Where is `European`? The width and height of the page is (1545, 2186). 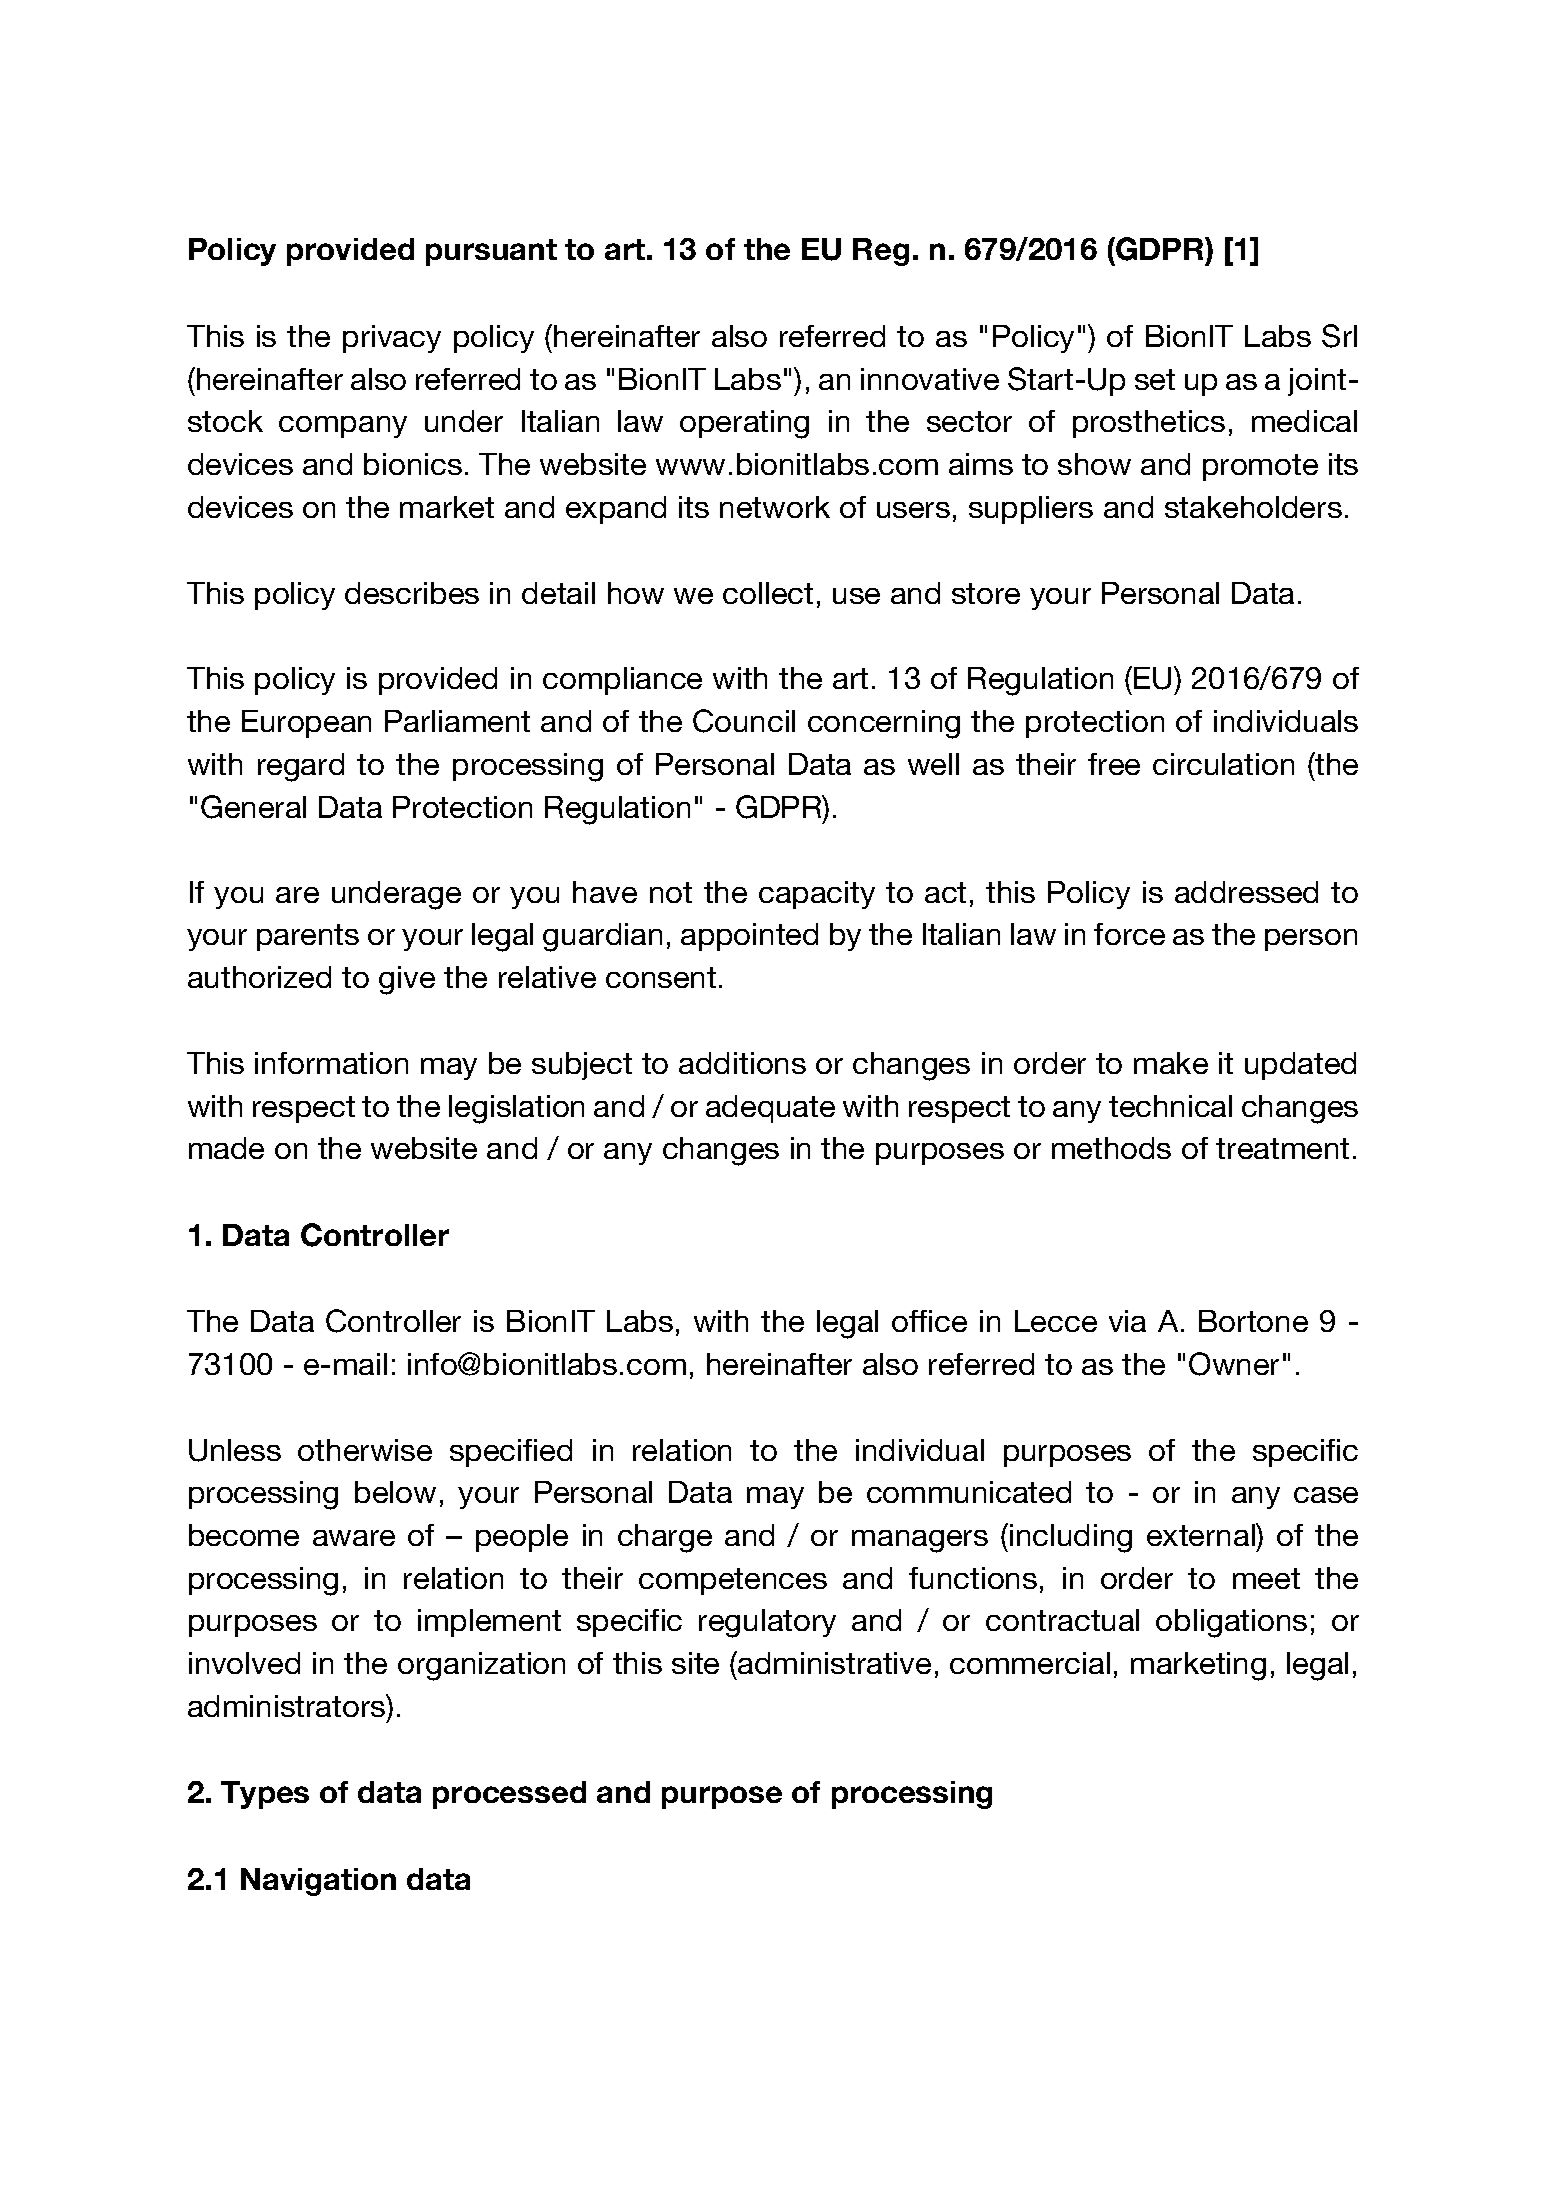 European is located at coordinates (306, 724).
